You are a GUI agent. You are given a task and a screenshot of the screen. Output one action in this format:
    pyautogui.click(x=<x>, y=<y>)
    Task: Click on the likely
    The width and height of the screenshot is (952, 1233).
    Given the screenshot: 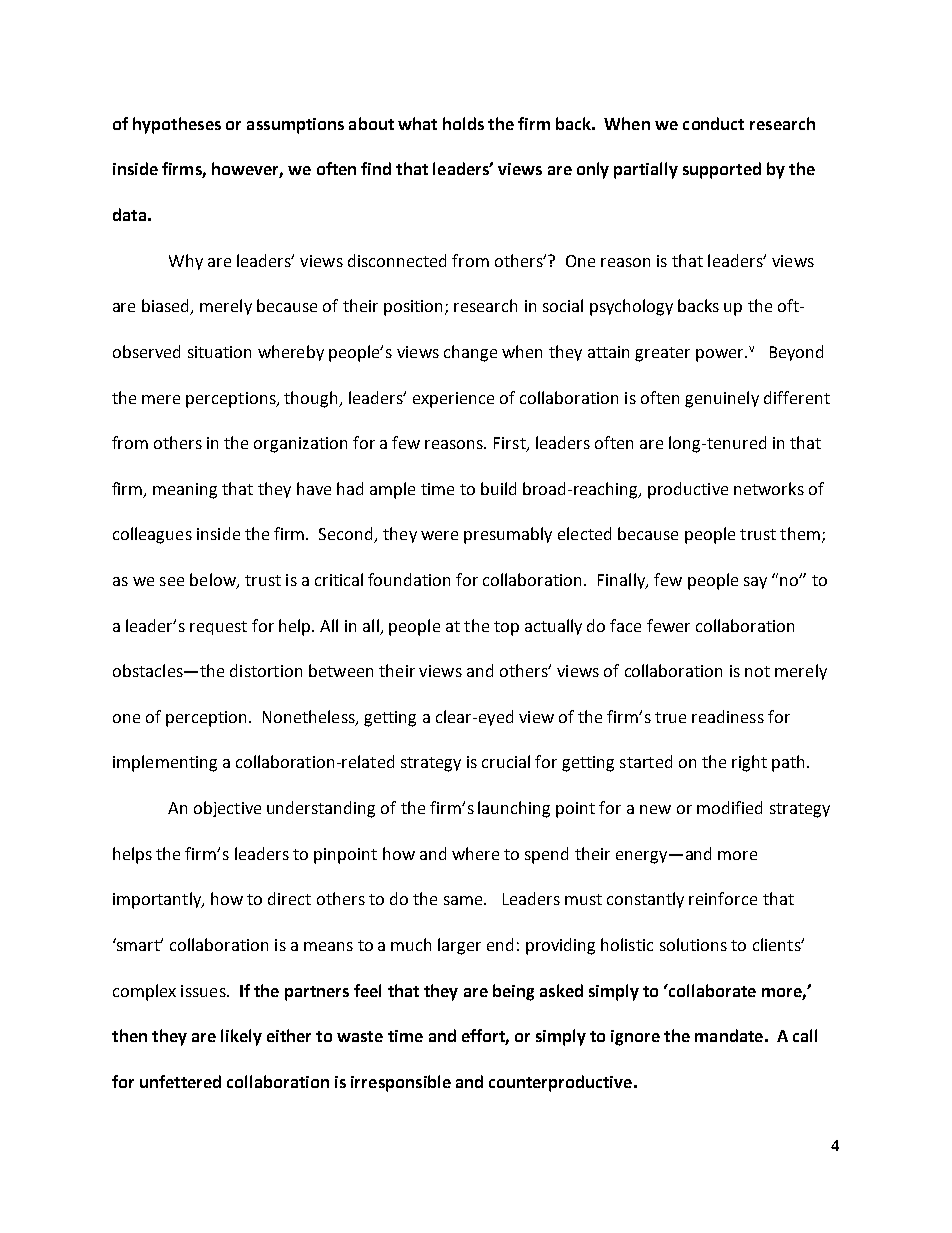 What is the action you would take?
    pyautogui.click(x=241, y=1037)
